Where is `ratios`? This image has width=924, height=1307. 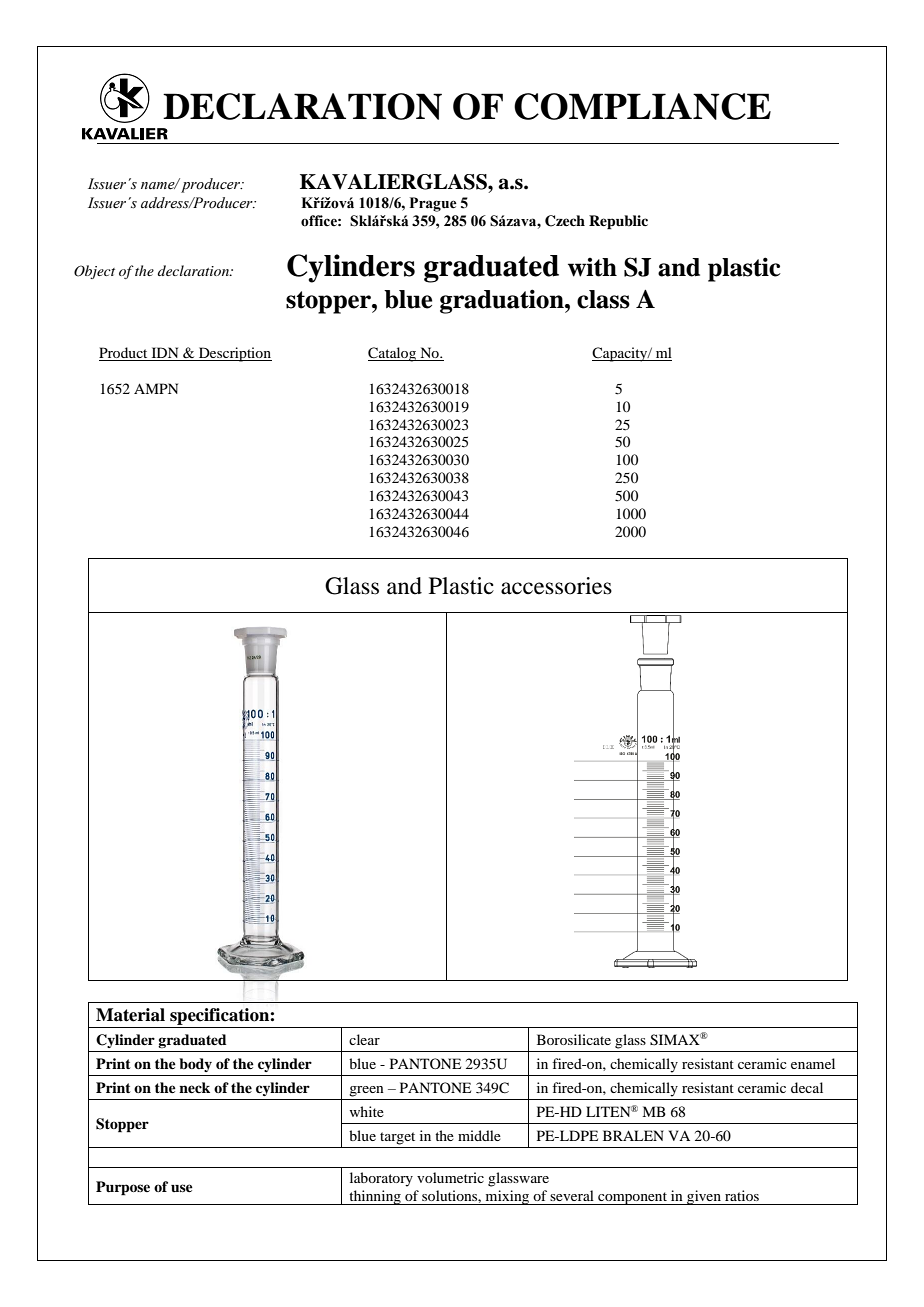 ratios is located at coordinates (742, 1195).
